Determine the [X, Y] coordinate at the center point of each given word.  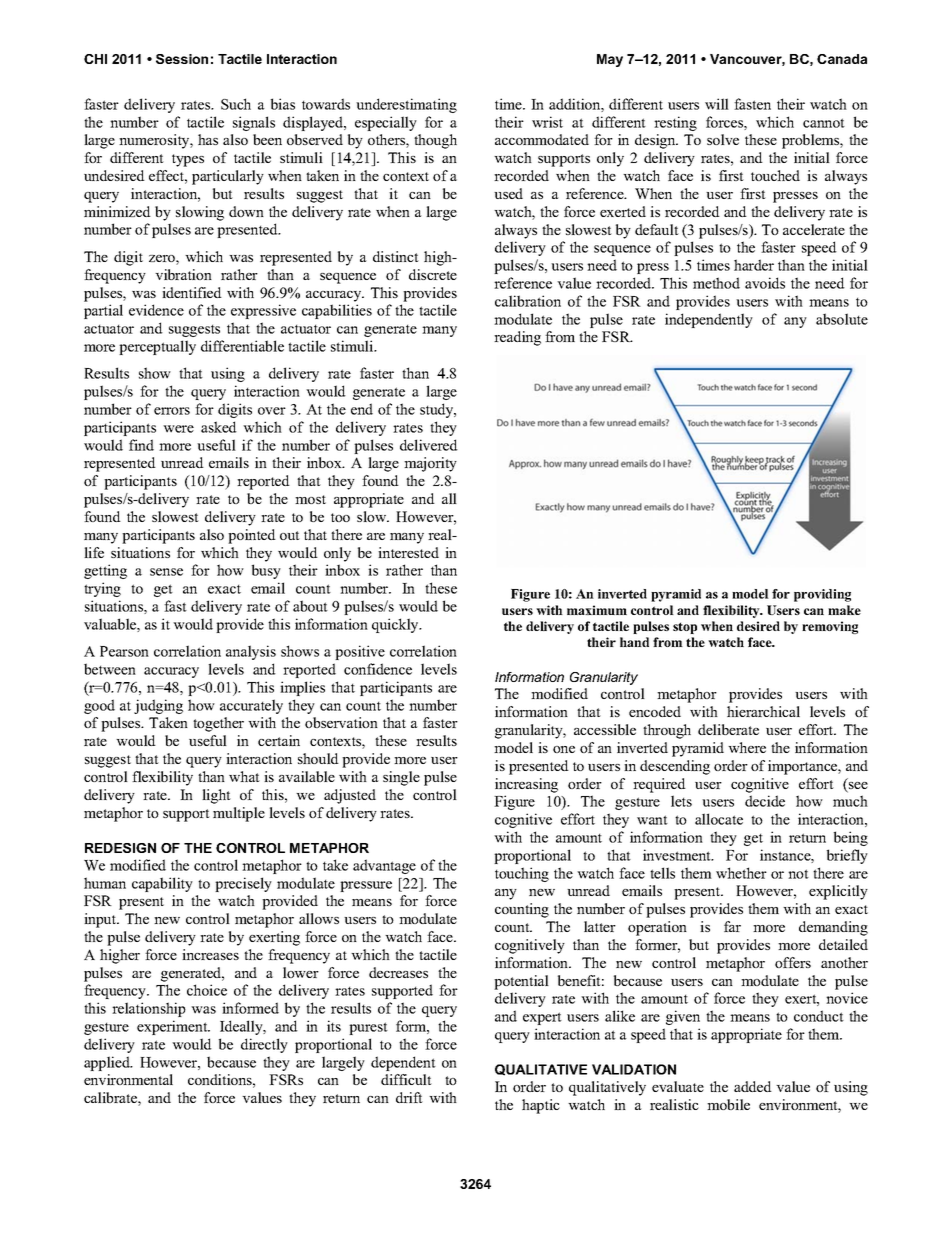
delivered [429, 445]
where [747, 747]
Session [182, 59]
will [717, 104]
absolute [842, 319]
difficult [406, 1079]
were [178, 429]
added [753, 1086]
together [218, 724]
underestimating [406, 105]
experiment [173, 1027]
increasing [526, 785]
